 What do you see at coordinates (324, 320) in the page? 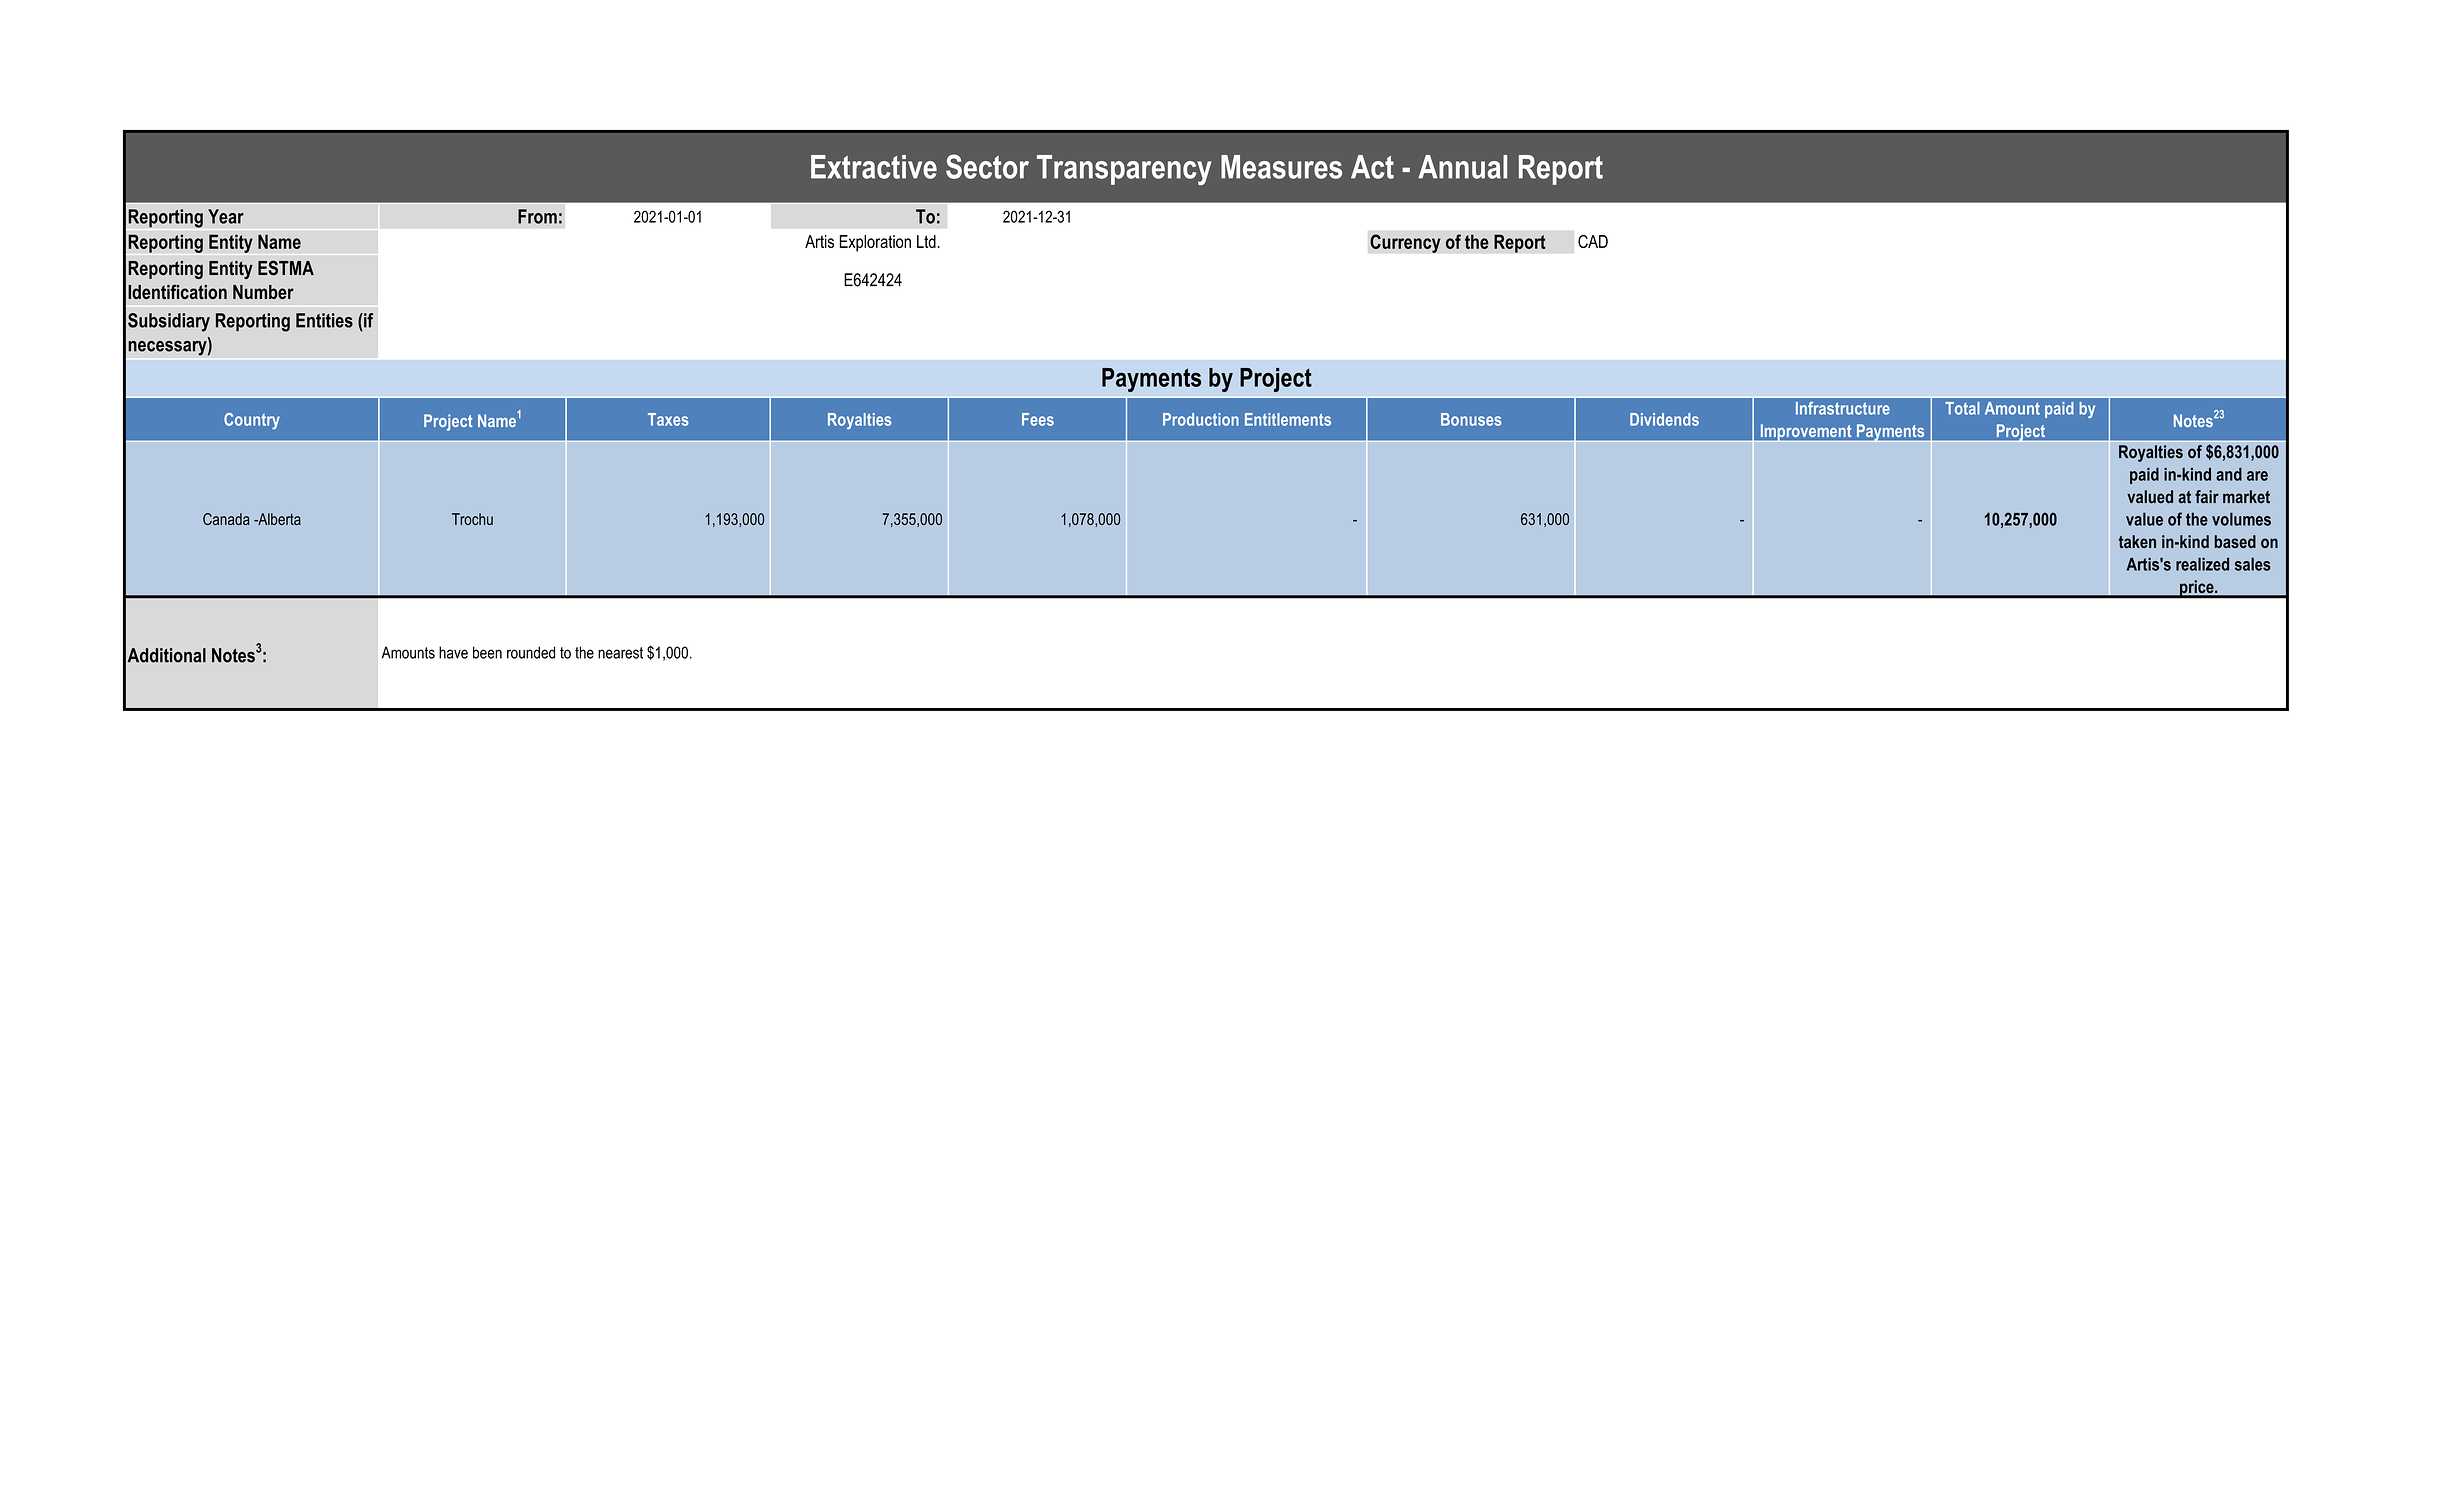
I see `Entities` at bounding box center [324, 320].
